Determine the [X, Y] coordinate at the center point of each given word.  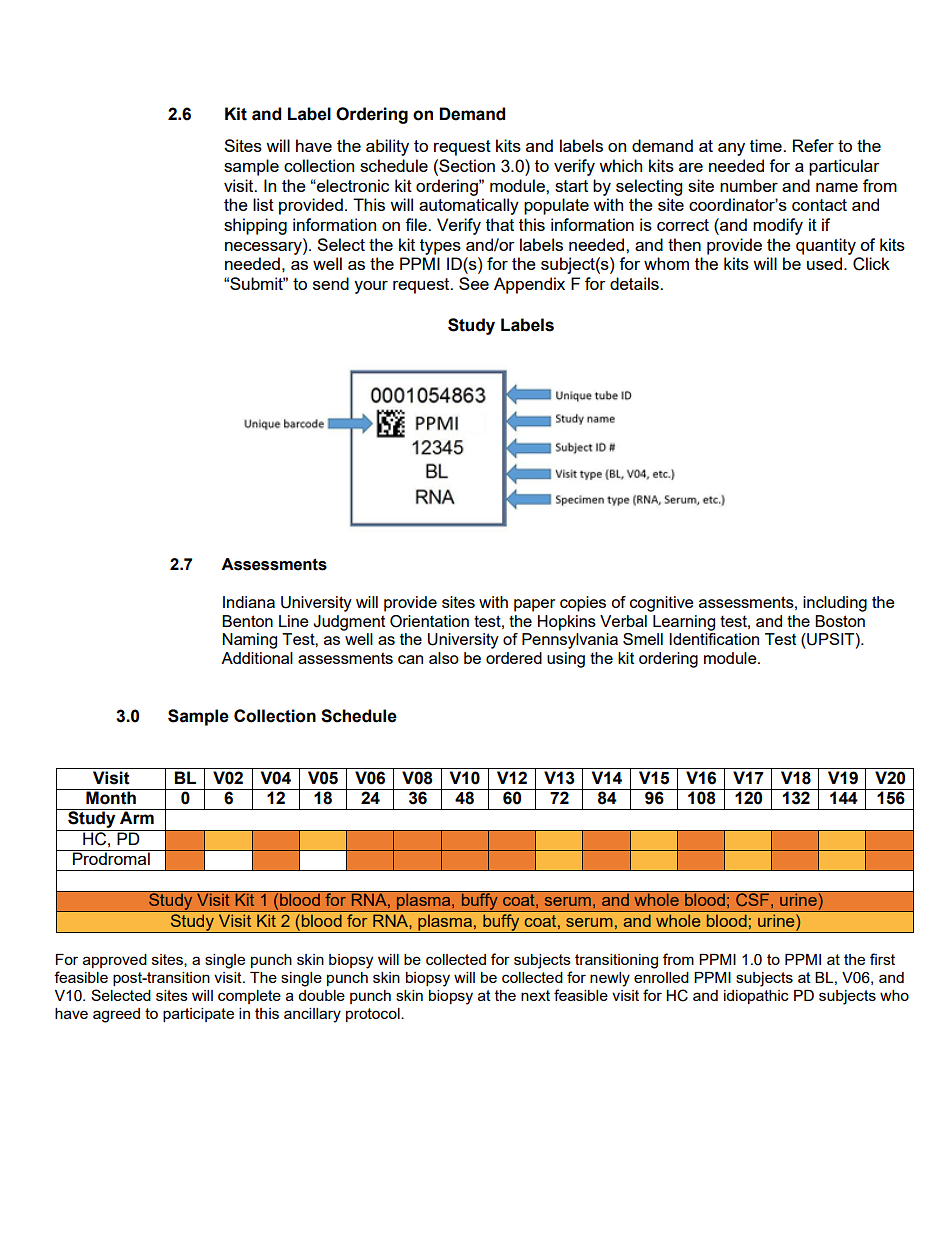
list [263, 204]
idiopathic [756, 997]
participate [198, 1015]
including [835, 604]
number [749, 185]
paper [534, 605]
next [535, 995]
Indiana [249, 602]
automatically [469, 206]
